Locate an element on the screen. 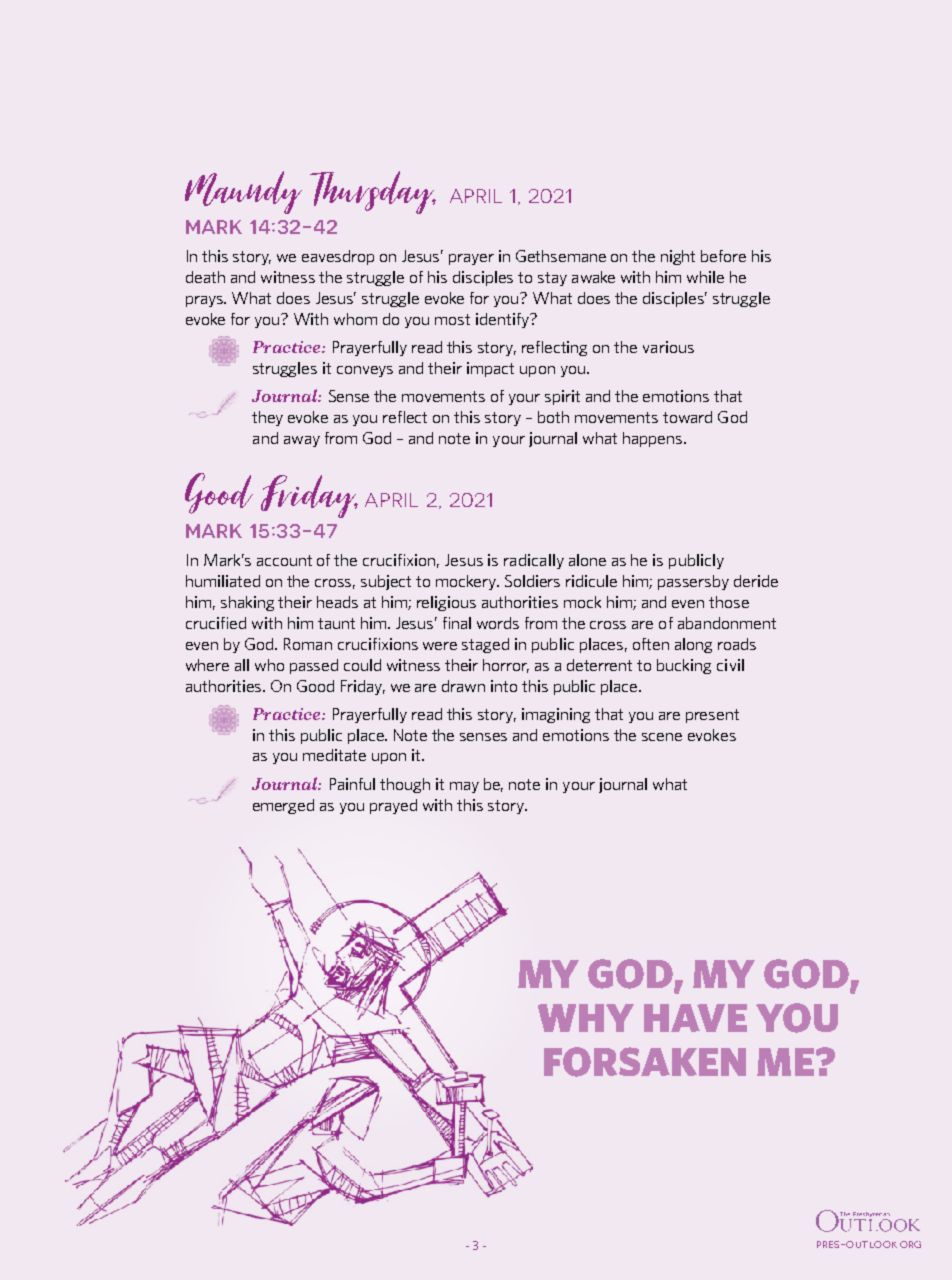  WHY is located at coordinates (586, 1018).
